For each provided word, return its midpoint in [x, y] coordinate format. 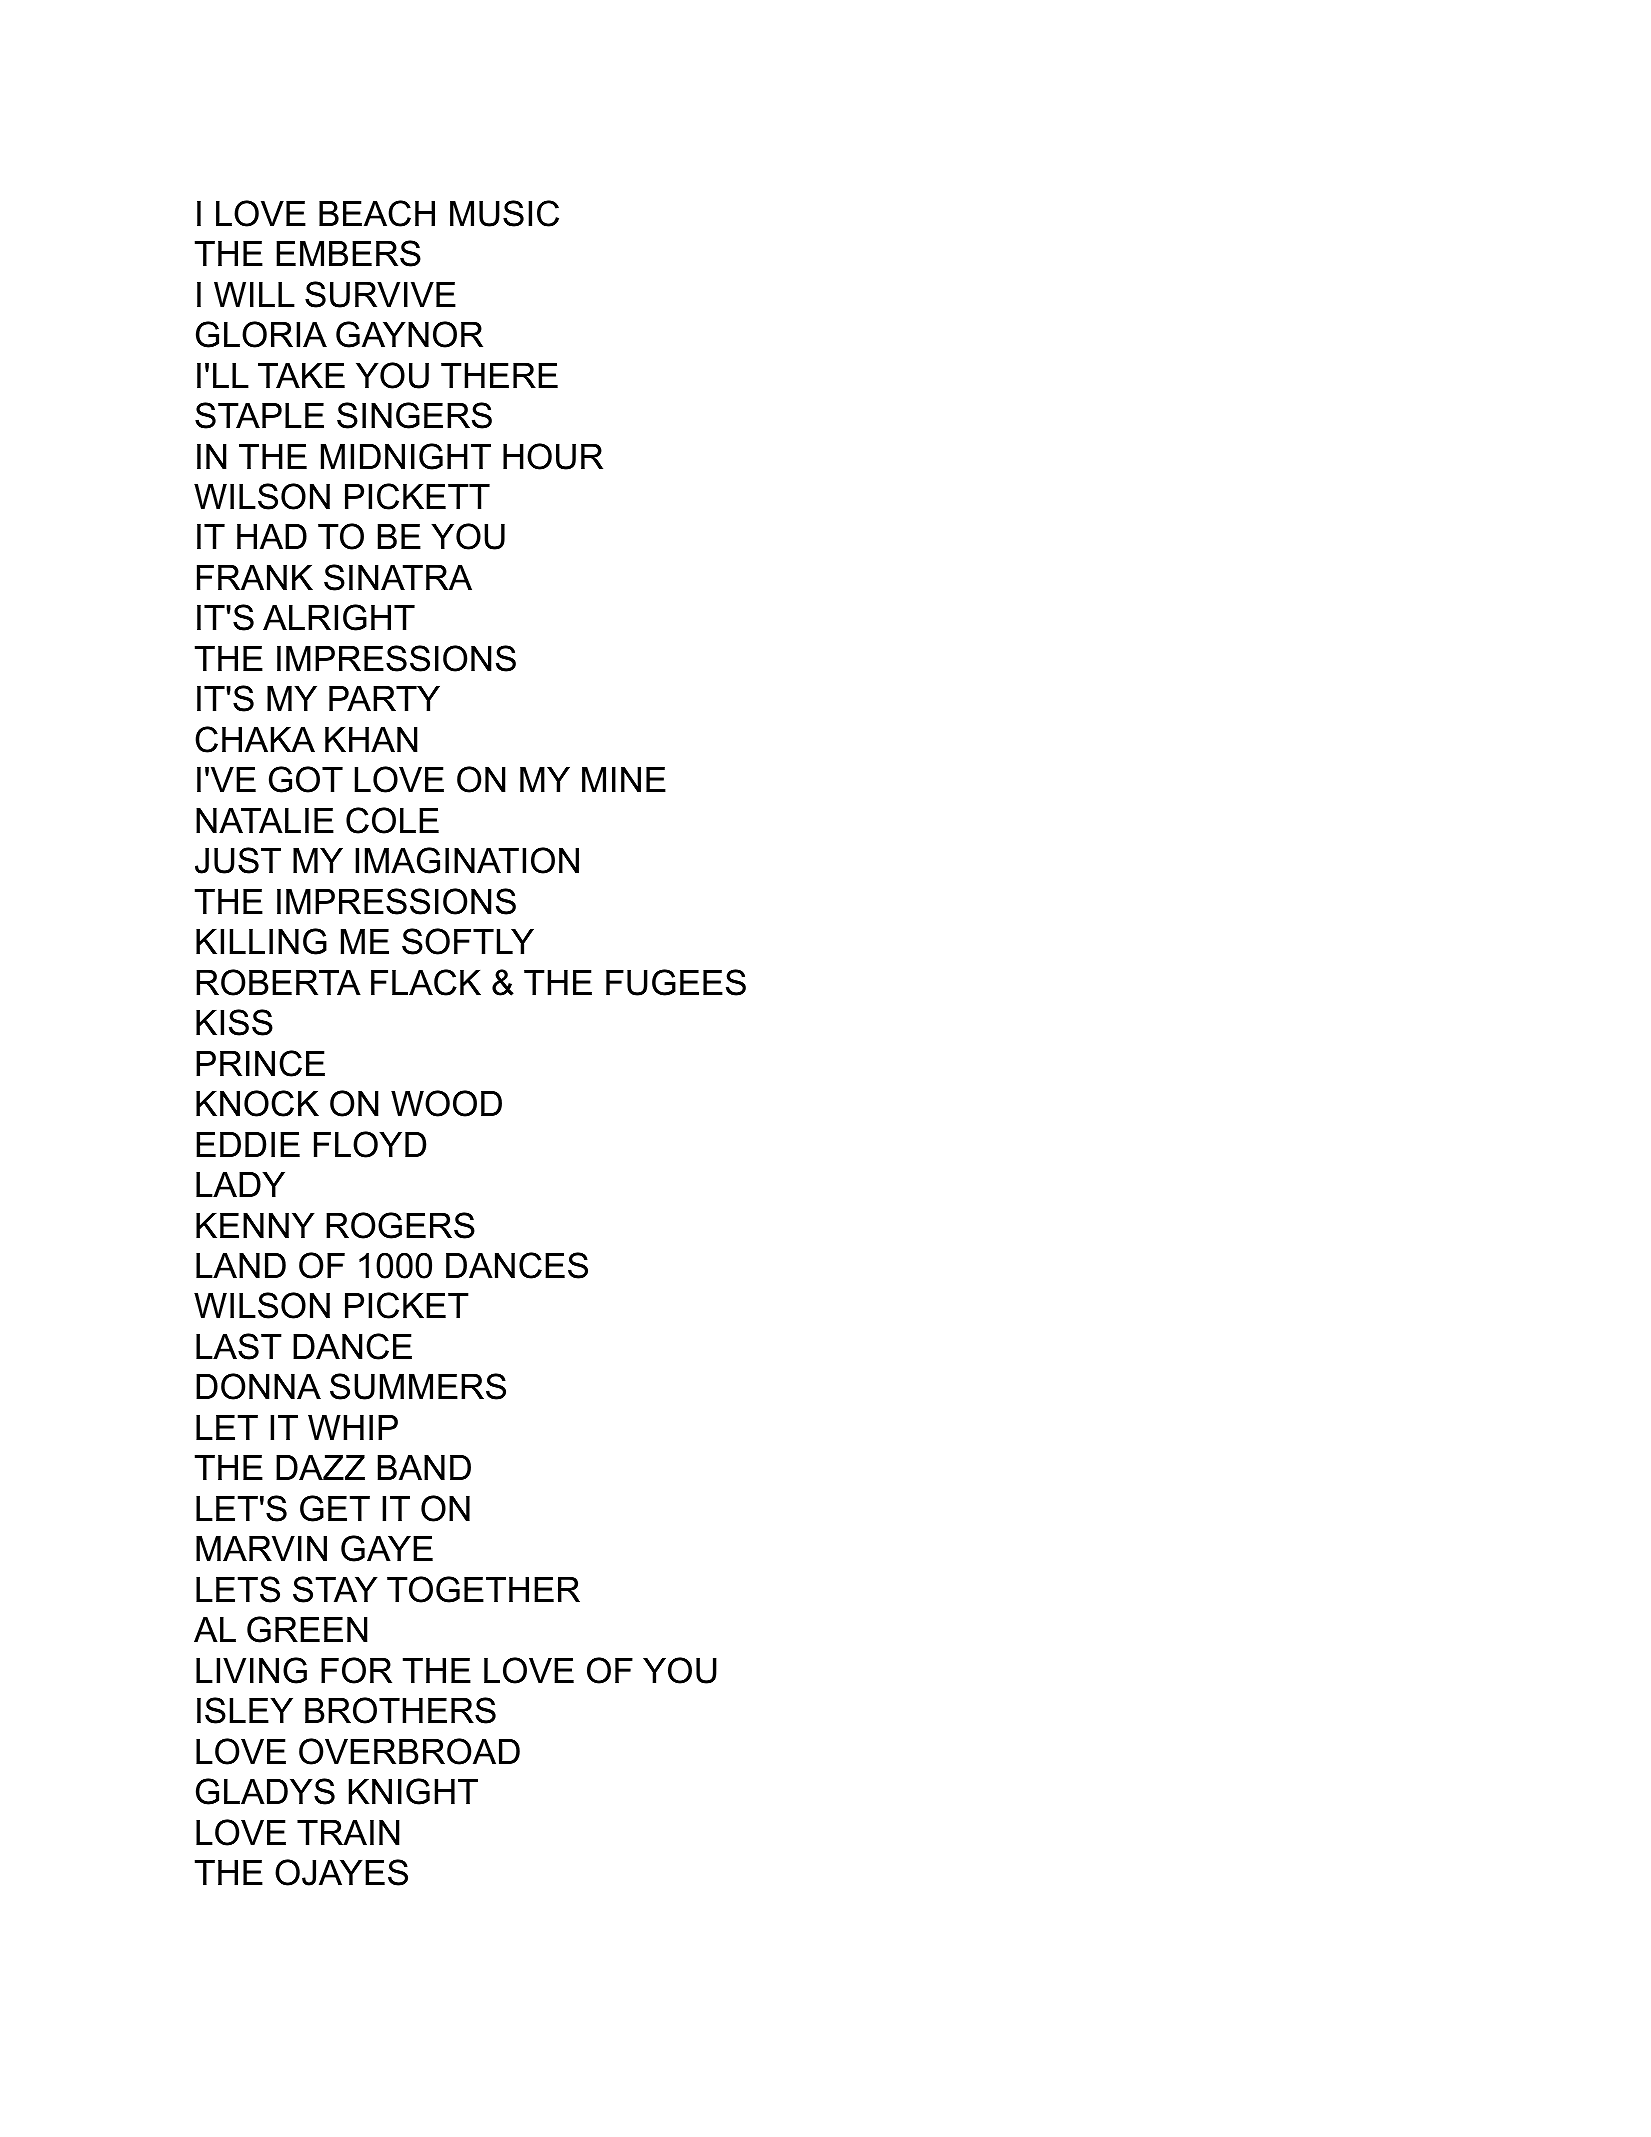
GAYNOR [409, 334]
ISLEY [245, 1710]
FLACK [426, 982]
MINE [624, 779]
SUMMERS [418, 1386]
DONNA [258, 1386]
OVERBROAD [409, 1751]
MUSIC [504, 213]
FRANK [255, 577]
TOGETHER [483, 1589]
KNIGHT [413, 1791]
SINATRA [398, 577]
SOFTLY [468, 941]
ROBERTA [278, 982]
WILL [254, 294]
